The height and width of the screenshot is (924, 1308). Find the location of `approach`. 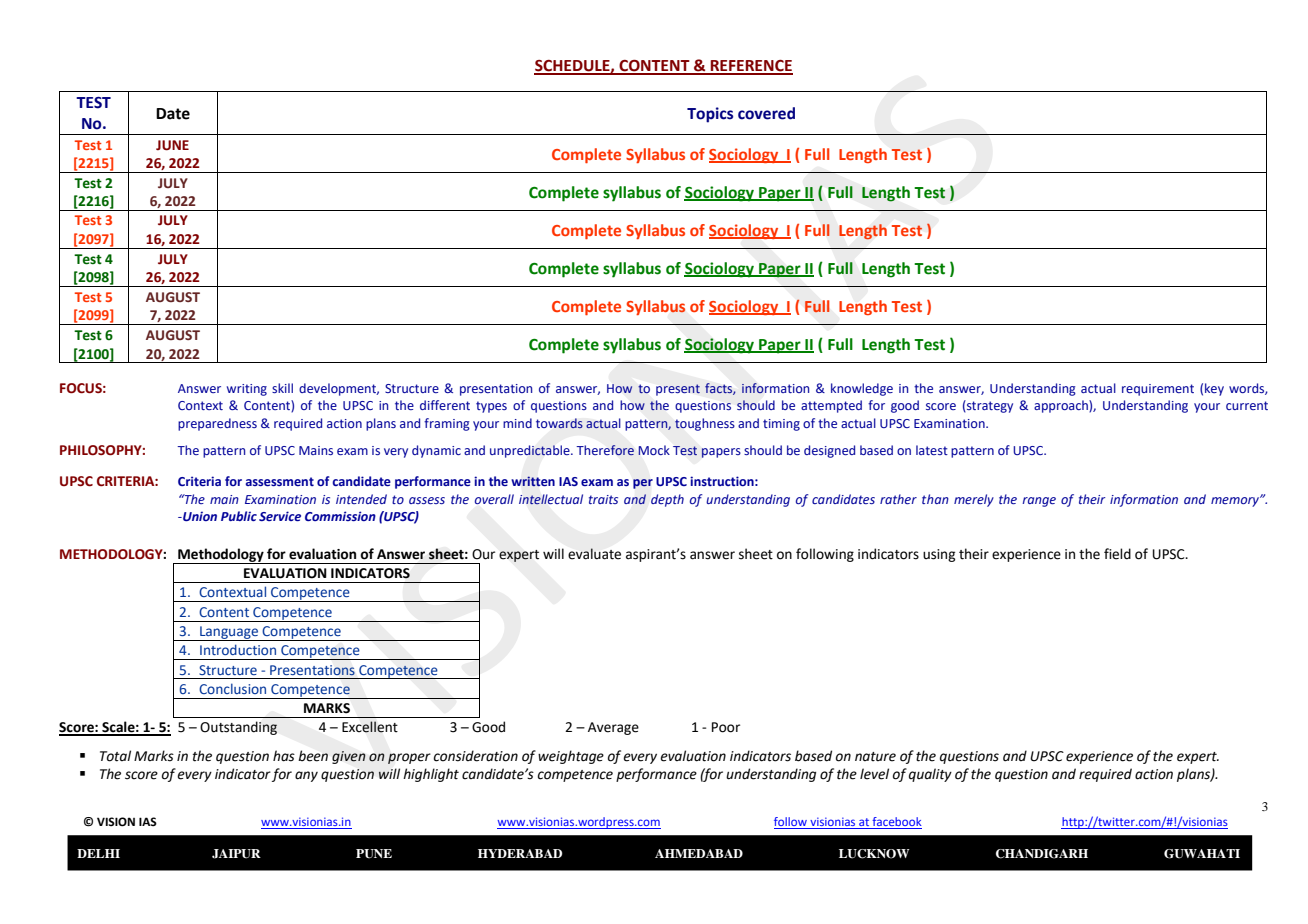

approach is located at coordinates (1062, 406).
